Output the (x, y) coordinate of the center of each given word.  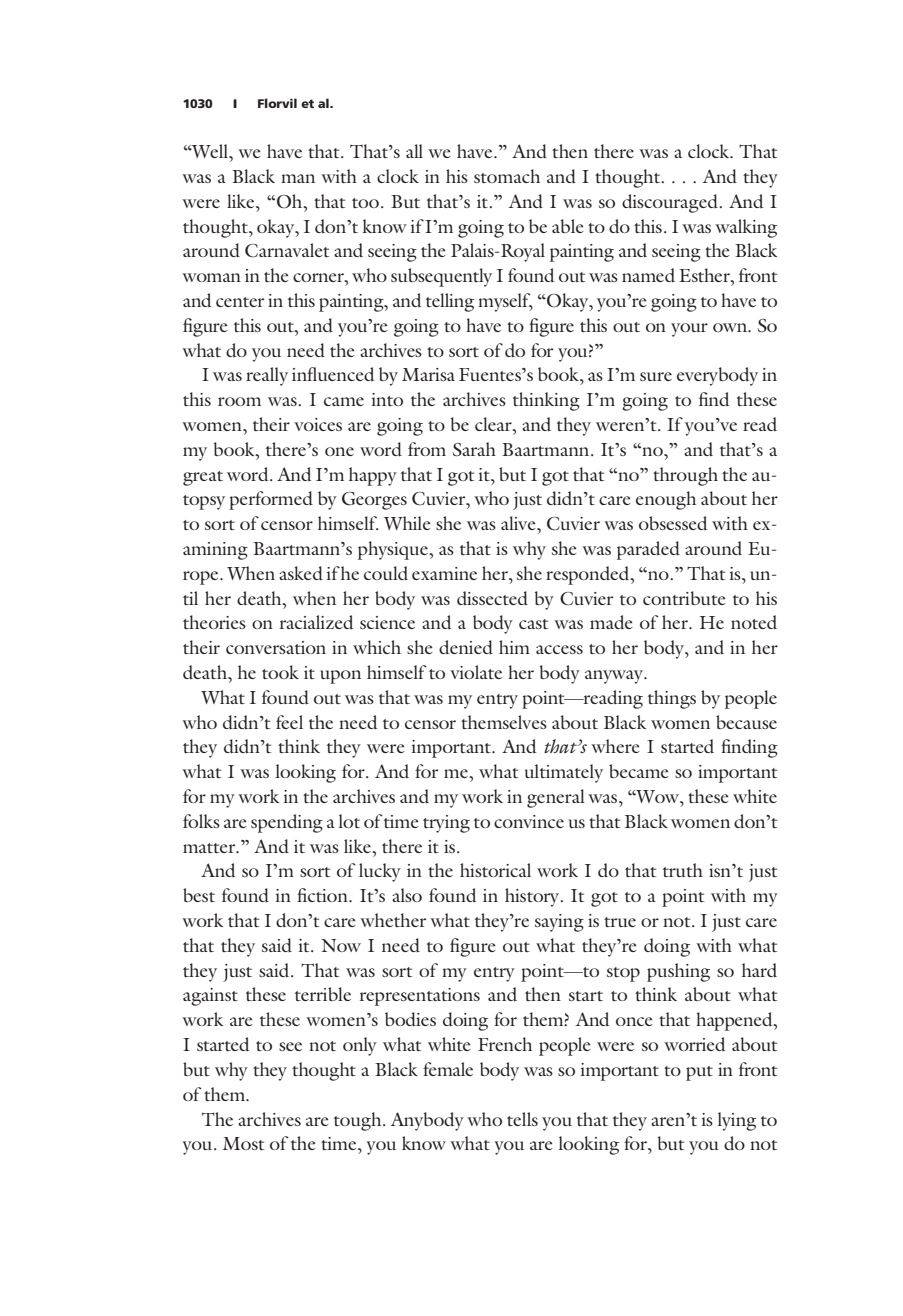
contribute (684, 598)
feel (289, 722)
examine (444, 573)
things (672, 699)
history (533, 897)
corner (319, 277)
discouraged (671, 203)
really (267, 376)
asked (301, 573)
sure (656, 376)
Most (243, 1143)
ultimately (564, 773)
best (199, 895)
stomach (507, 176)
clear (494, 424)
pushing (678, 972)
